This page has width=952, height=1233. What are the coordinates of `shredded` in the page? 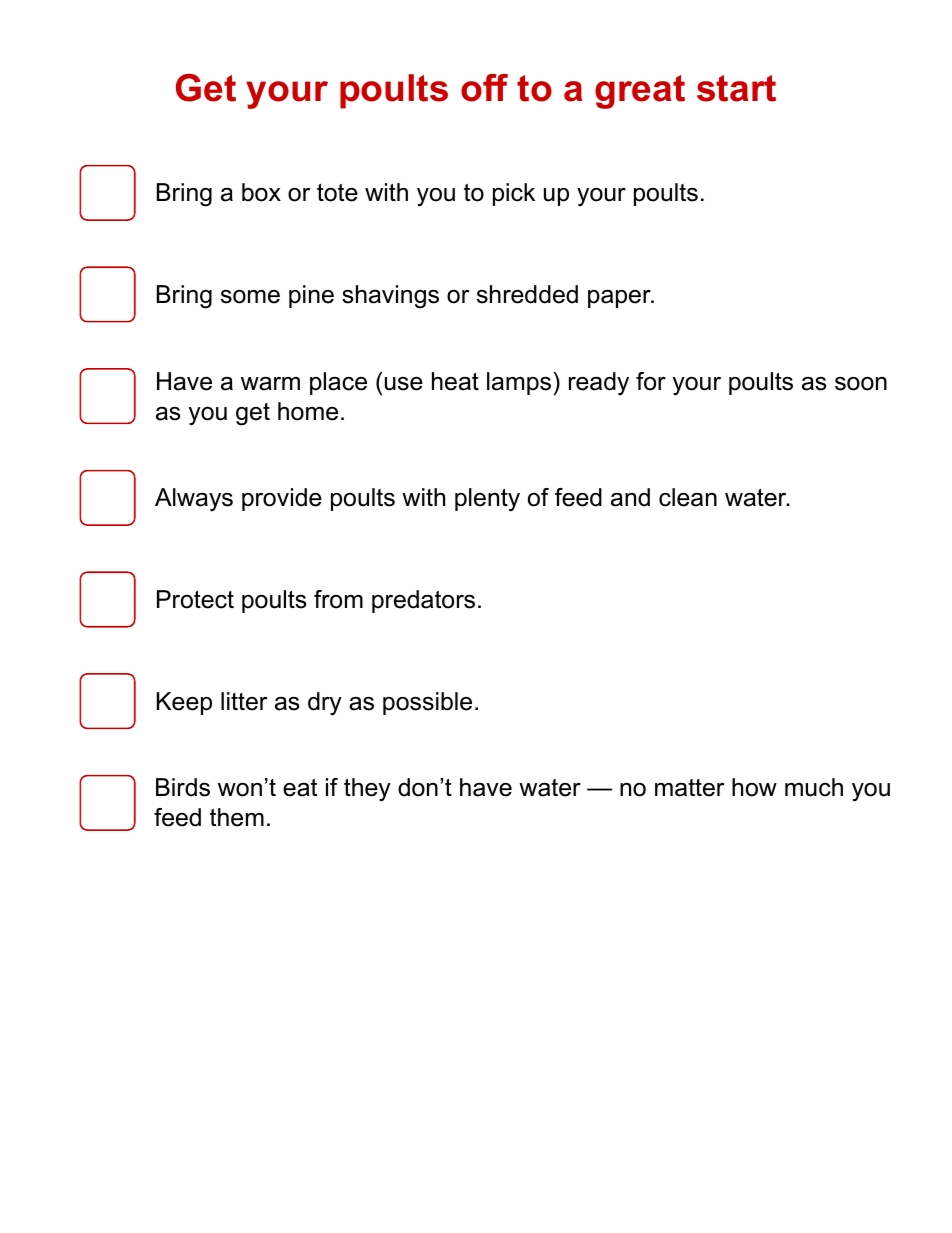 It's located at (527, 294).
